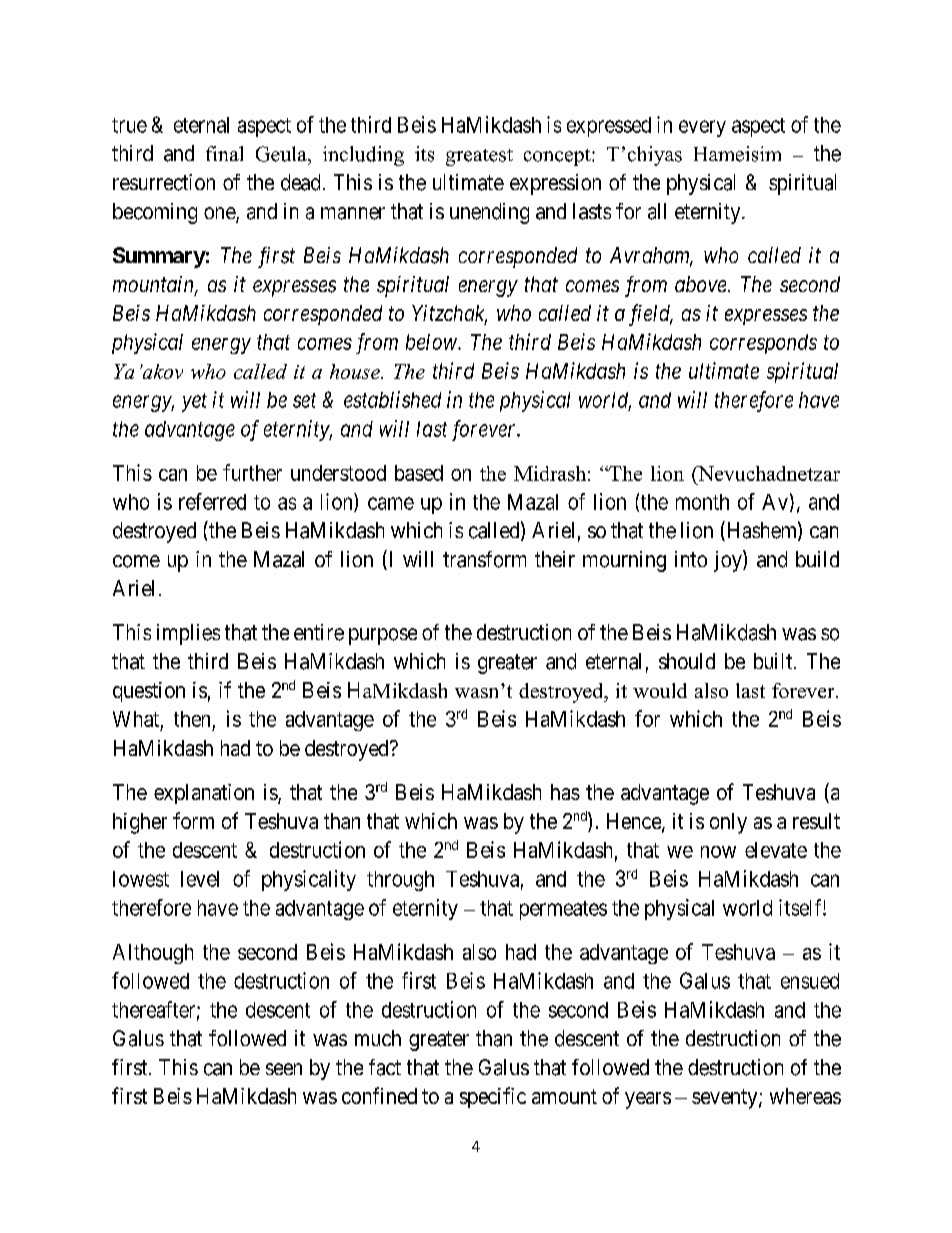 The image size is (952, 1233). What do you see at coordinates (493, 1097) in the screenshot?
I see `specific` at bounding box center [493, 1097].
